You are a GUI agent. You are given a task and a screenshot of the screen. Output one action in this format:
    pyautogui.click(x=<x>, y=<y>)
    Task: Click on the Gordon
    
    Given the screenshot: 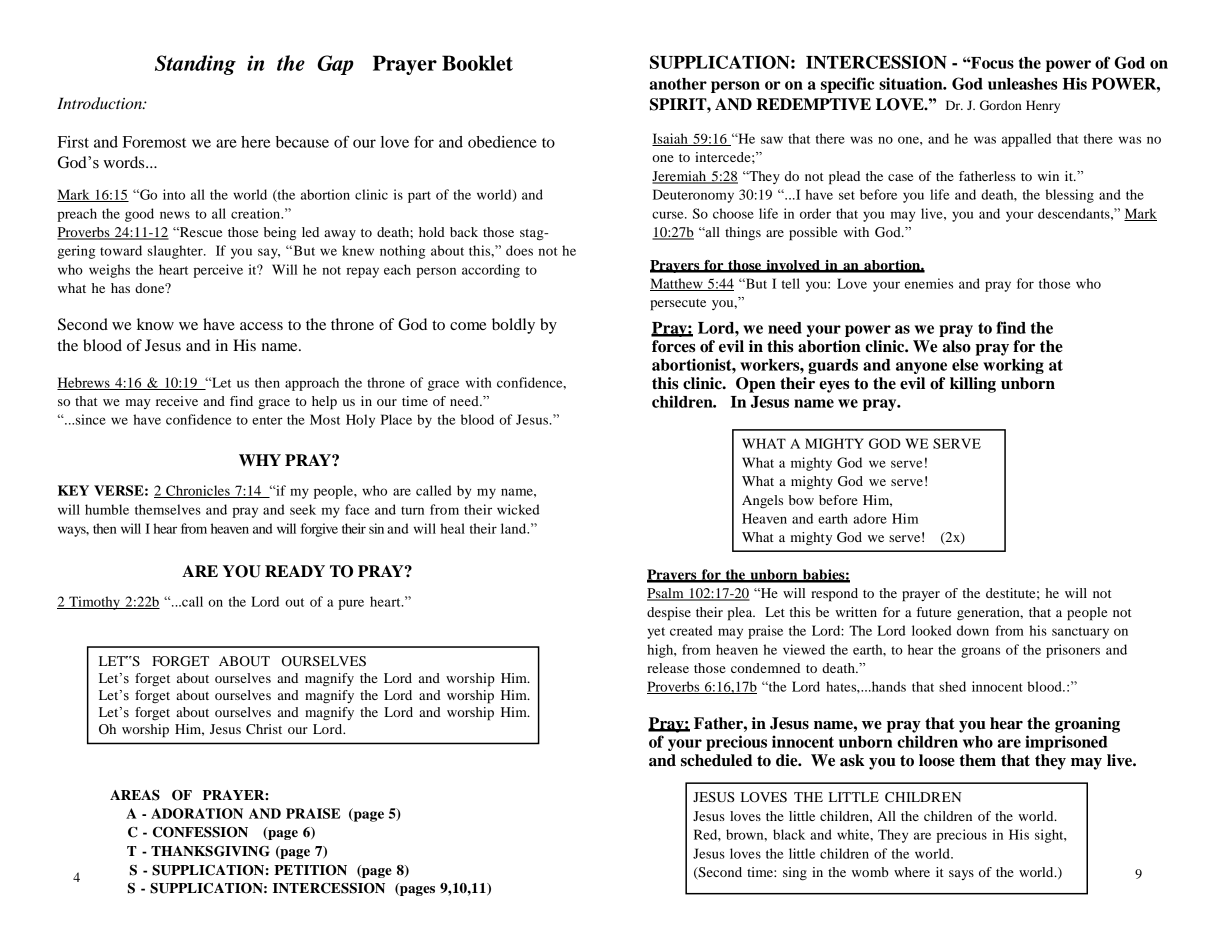 What is the action you would take?
    pyautogui.click(x=1001, y=105)
